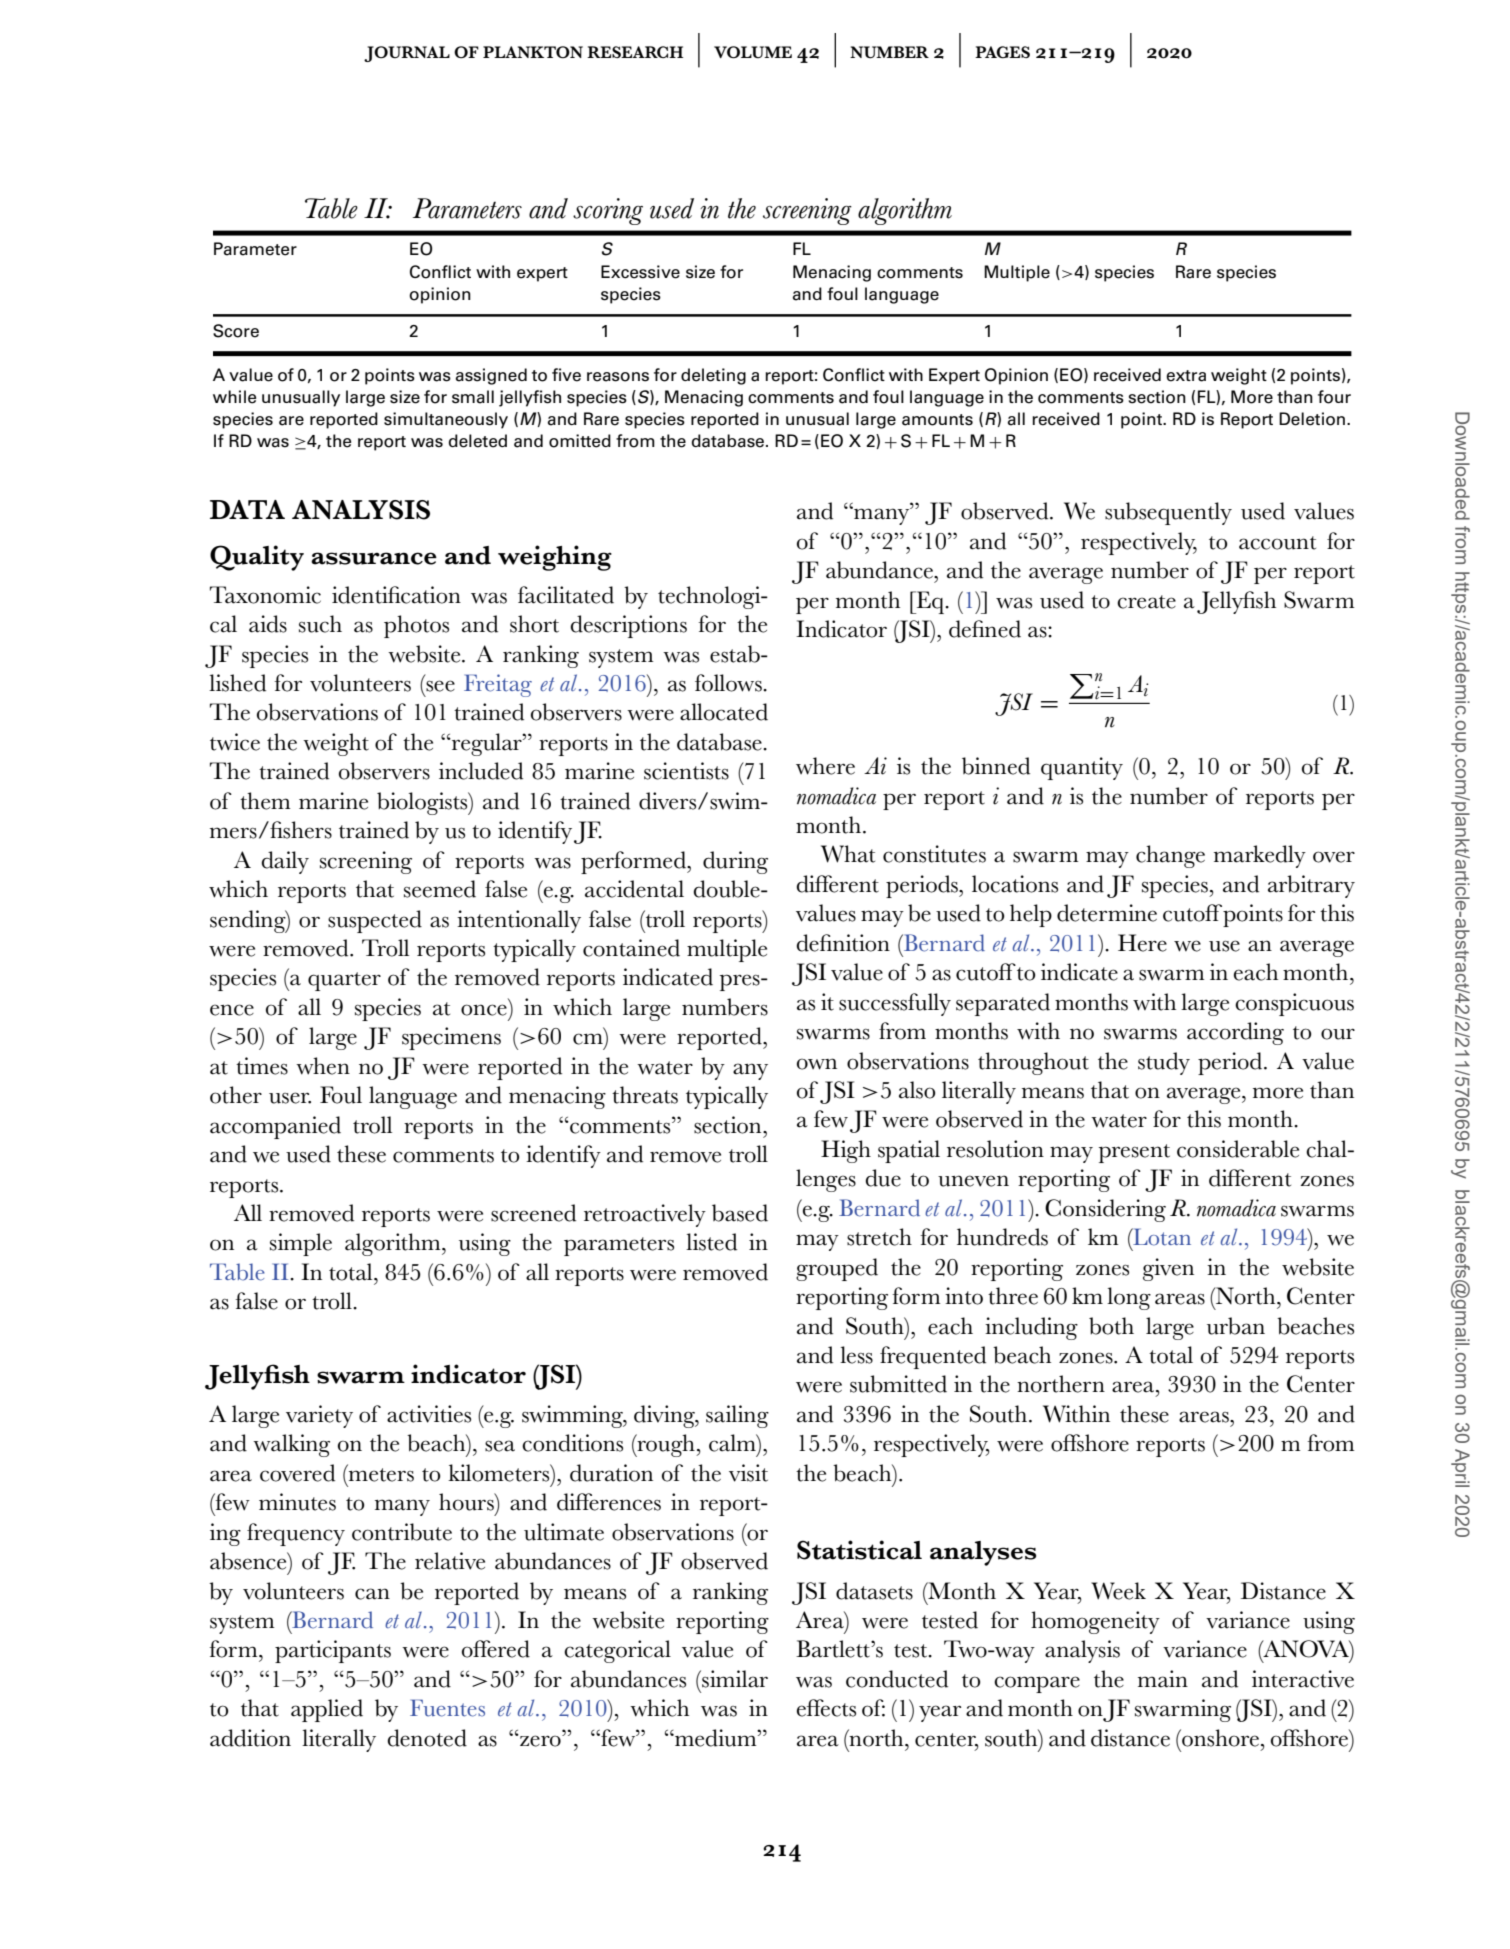  What do you see at coordinates (753, 52) in the document?
I see `VOLUME` at bounding box center [753, 52].
